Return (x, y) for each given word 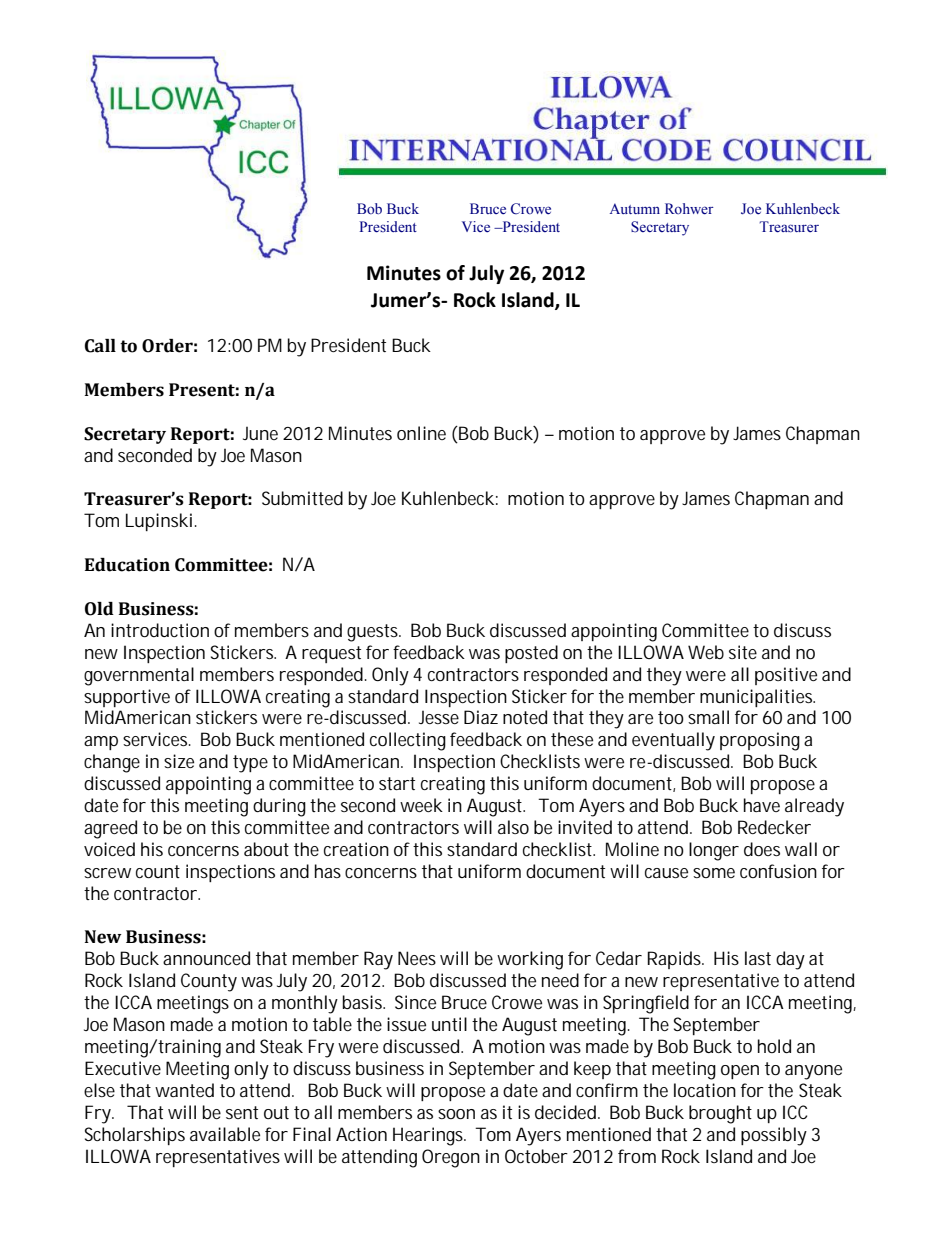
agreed (110, 829)
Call (100, 346)
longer (714, 851)
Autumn (635, 208)
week (421, 805)
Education (127, 565)
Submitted (302, 498)
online (421, 433)
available (225, 1134)
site (743, 652)
